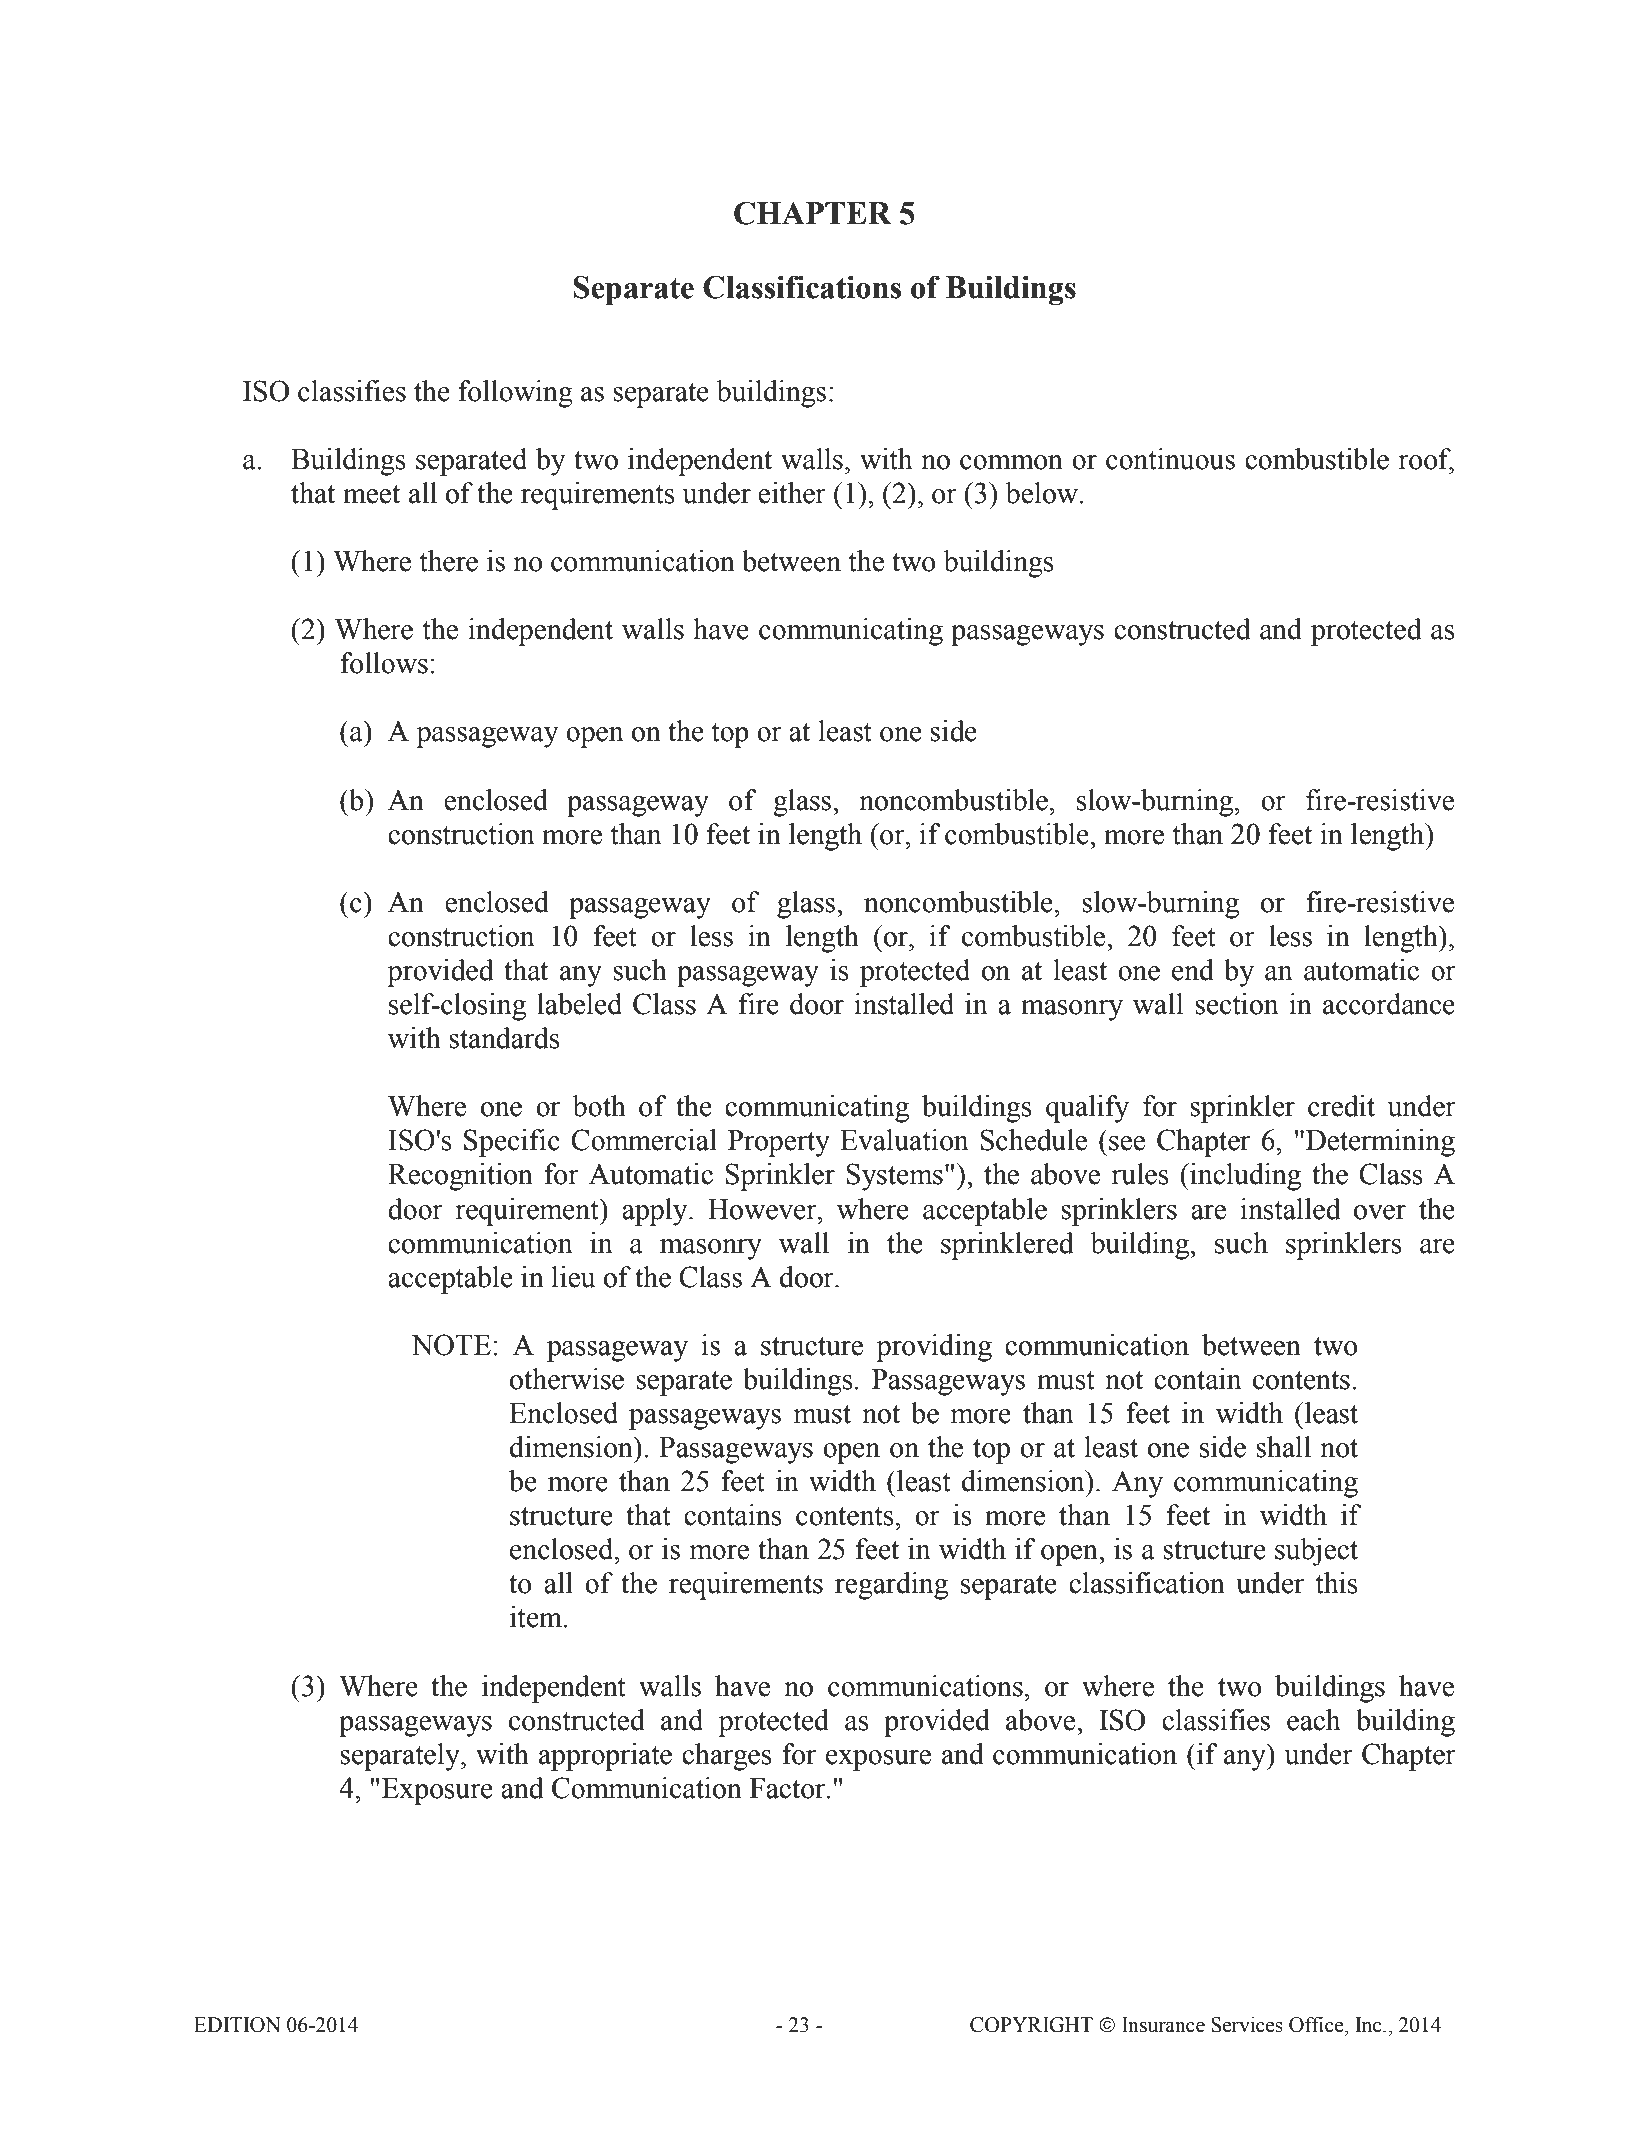 The image size is (1649, 2134). I want to click on labeled, so click(579, 1004).
